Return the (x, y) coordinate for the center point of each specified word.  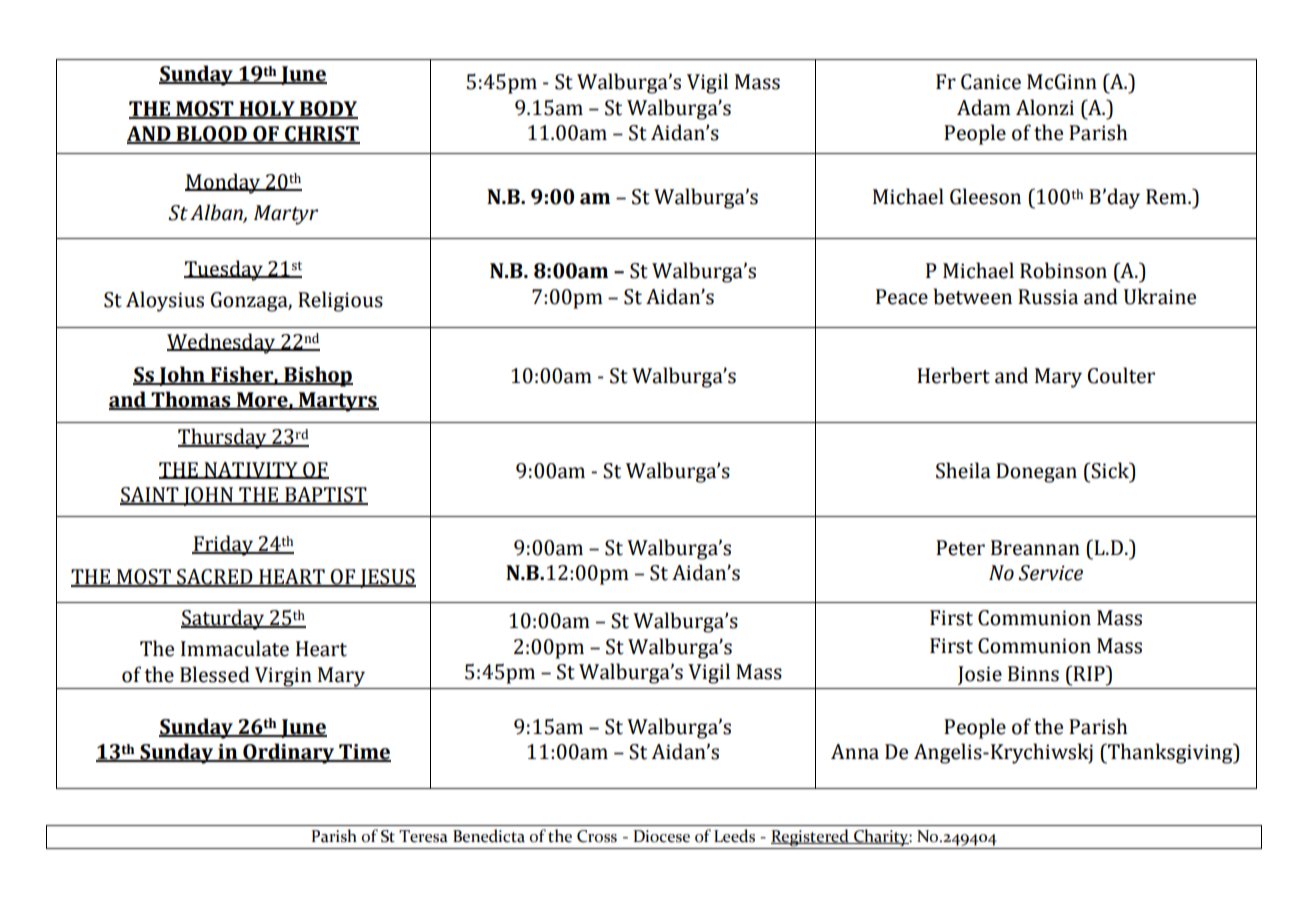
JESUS (387, 578)
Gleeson (985, 196)
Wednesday (222, 343)
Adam (984, 107)
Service (1050, 573)
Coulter (1121, 375)
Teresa (423, 836)
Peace (902, 297)
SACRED (215, 578)
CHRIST (321, 135)
